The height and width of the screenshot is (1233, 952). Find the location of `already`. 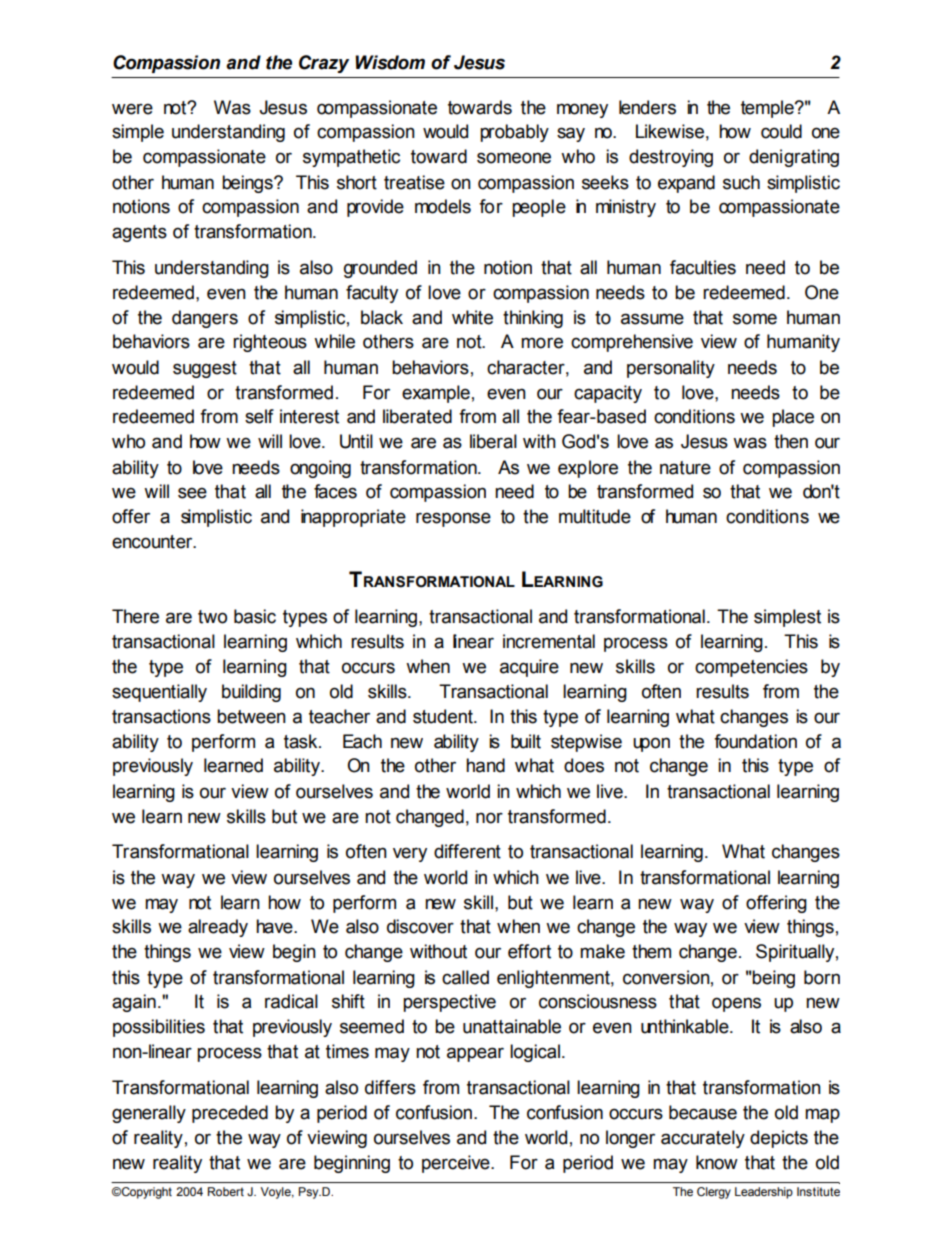

already is located at coordinates (218, 928).
